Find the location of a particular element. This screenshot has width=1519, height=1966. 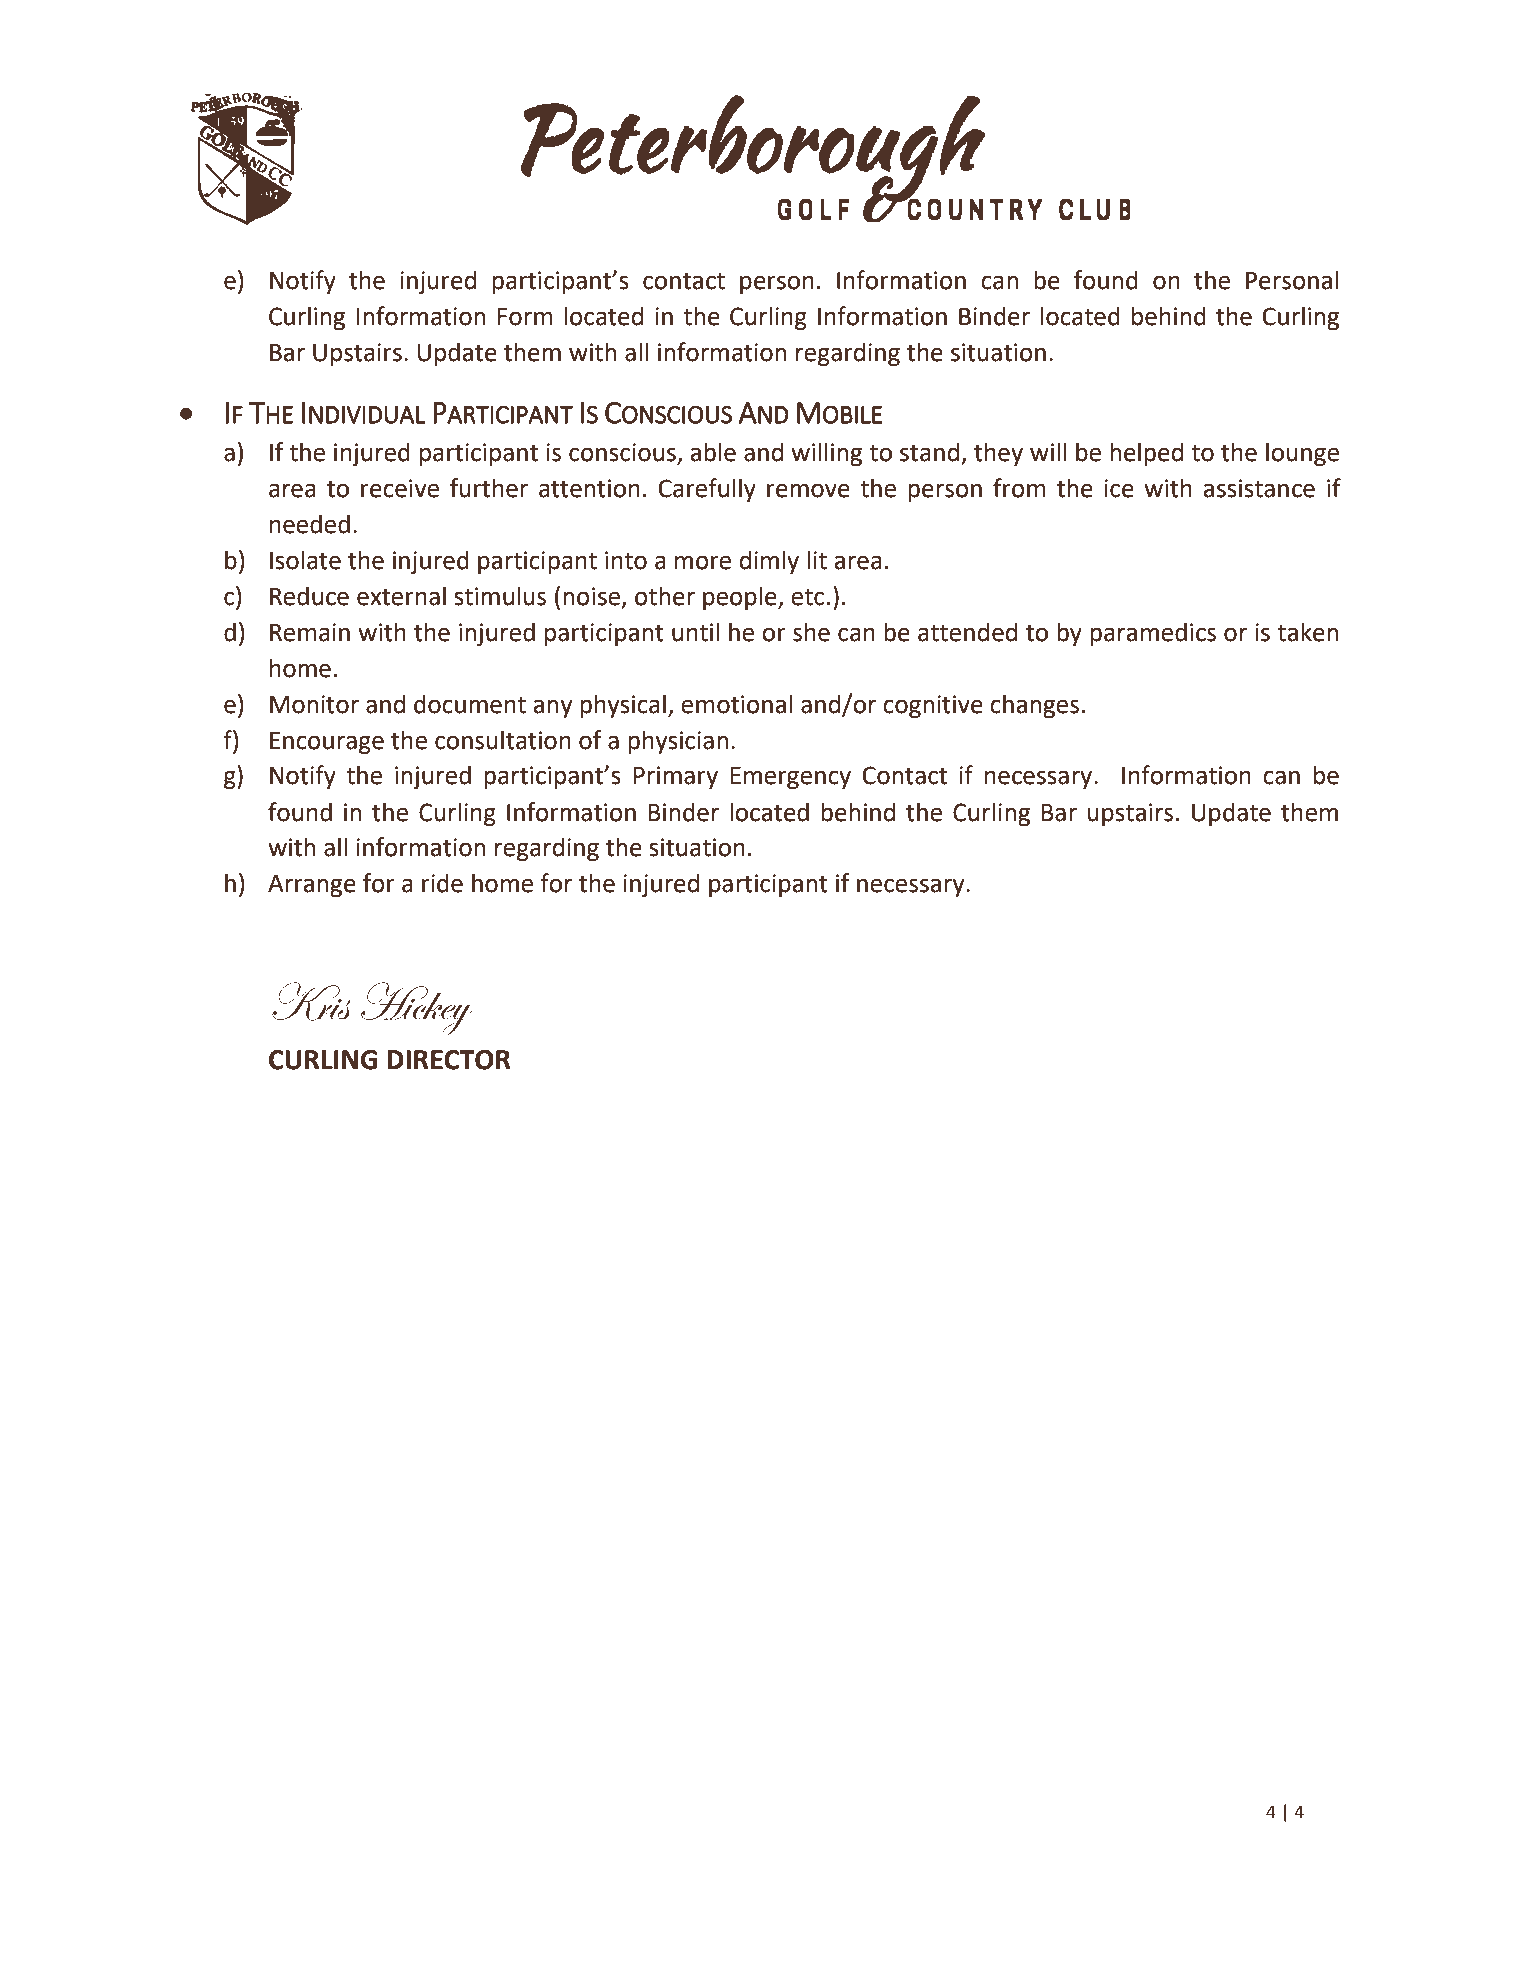

ride is located at coordinates (442, 883).
